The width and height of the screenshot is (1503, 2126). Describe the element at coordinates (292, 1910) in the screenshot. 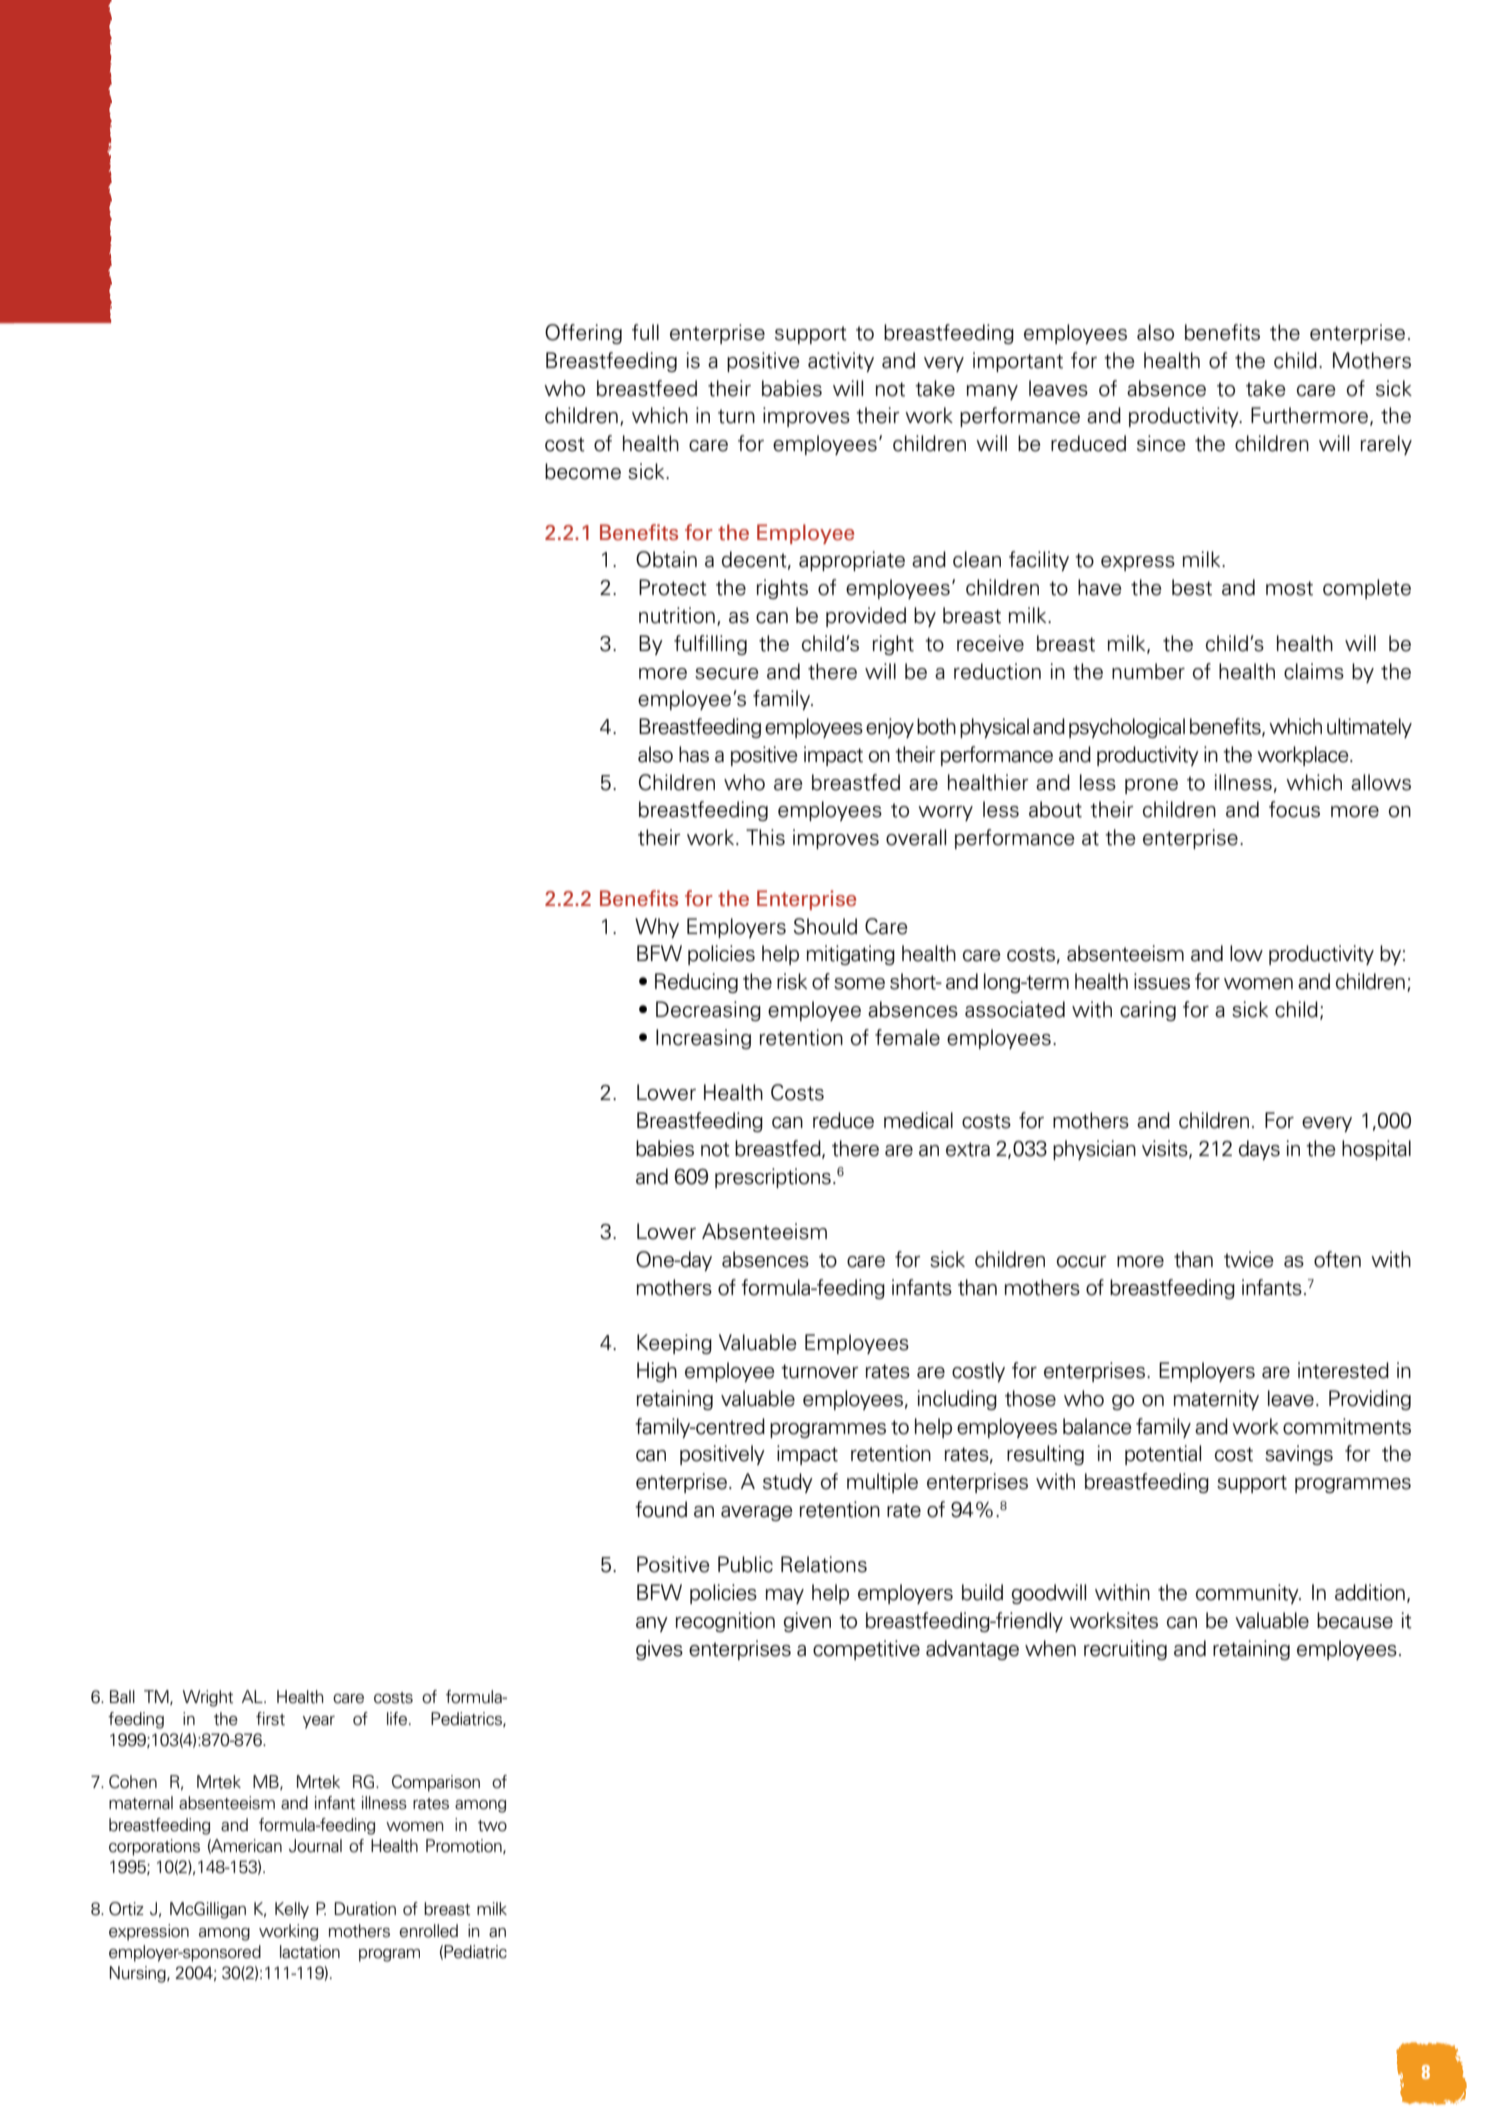

I see `Kelly` at that location.
